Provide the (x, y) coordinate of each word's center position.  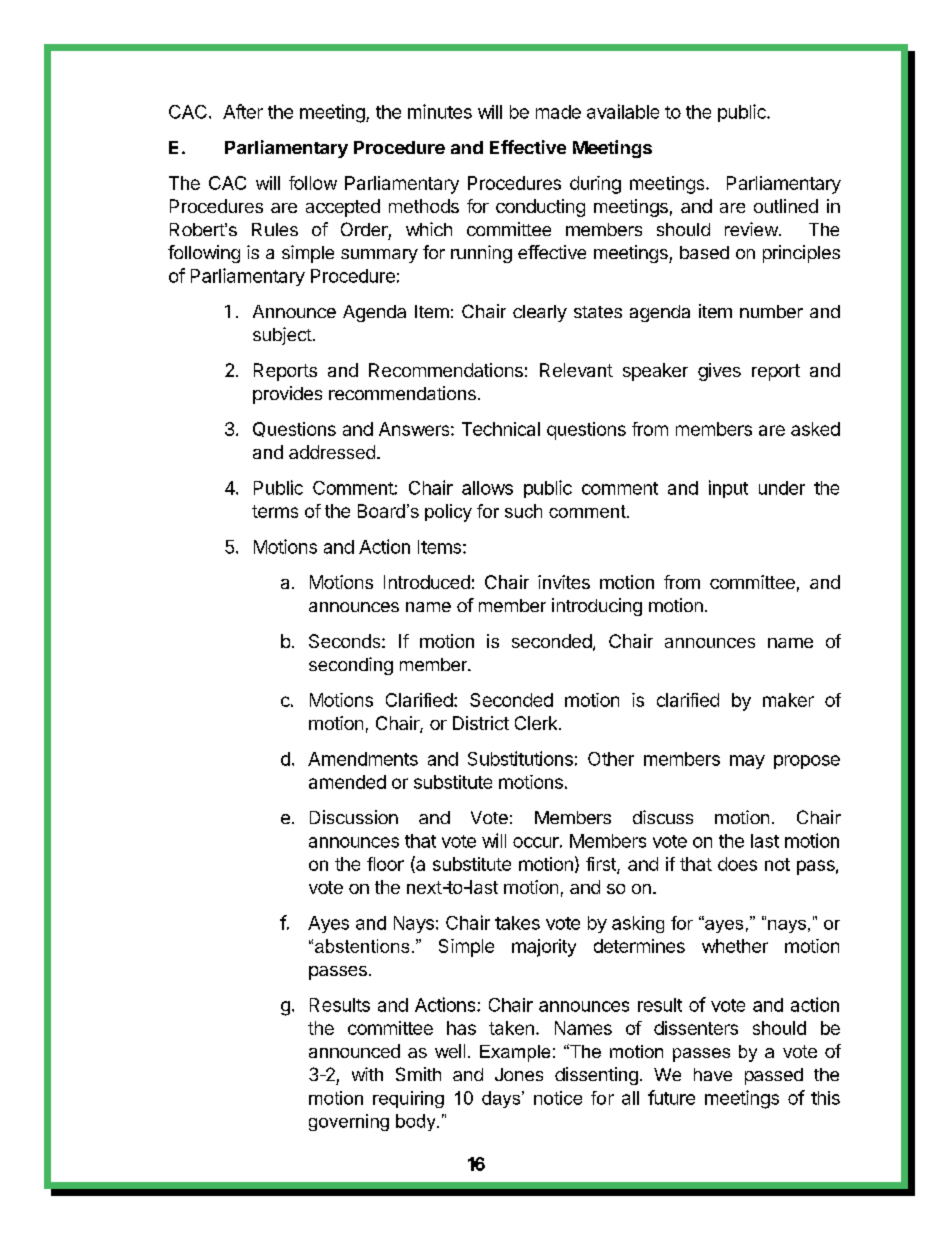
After (243, 111)
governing (349, 1122)
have (713, 1074)
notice (558, 1098)
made (558, 112)
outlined (786, 206)
